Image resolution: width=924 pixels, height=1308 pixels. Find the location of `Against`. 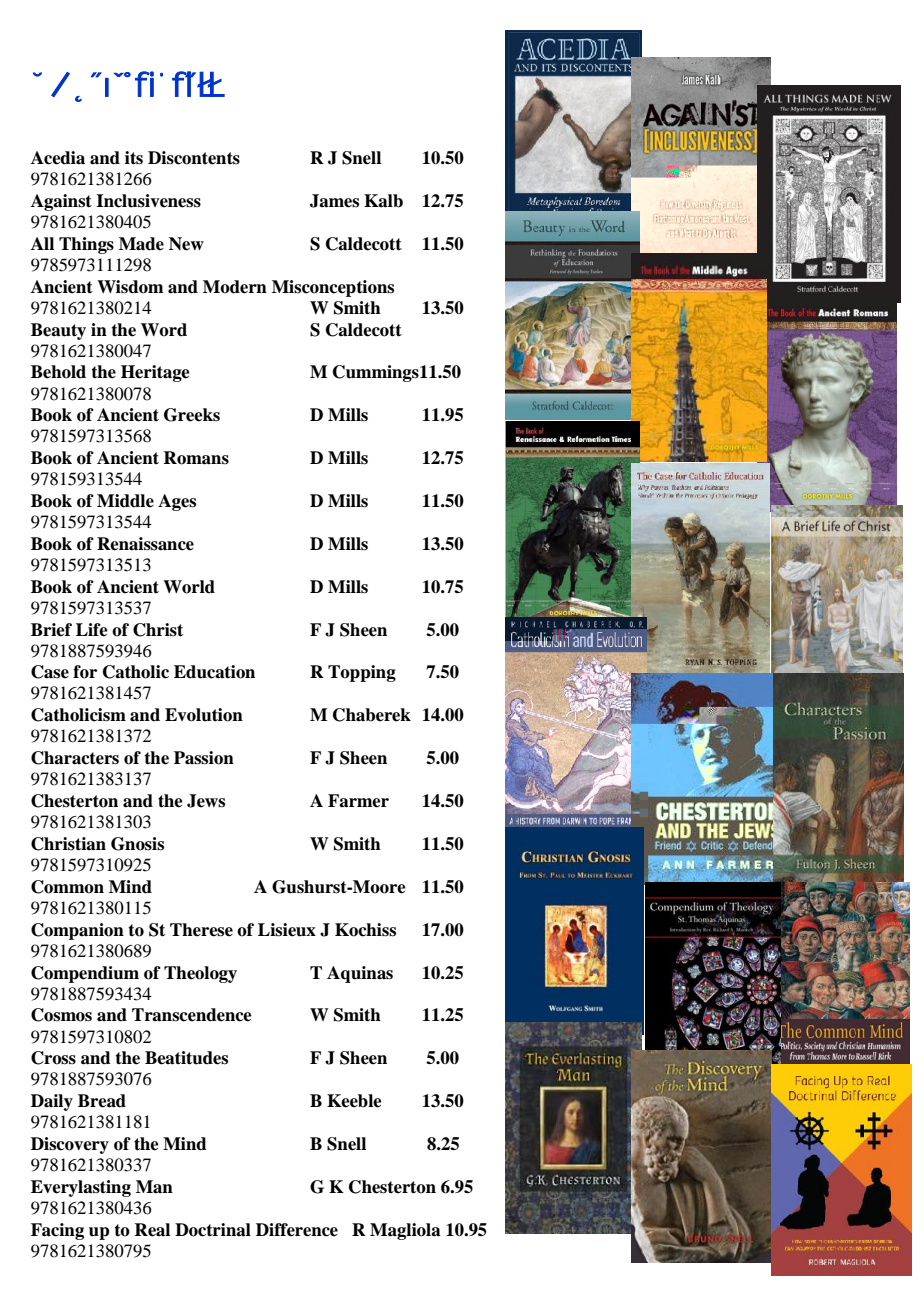

Against is located at coordinates (61, 202).
